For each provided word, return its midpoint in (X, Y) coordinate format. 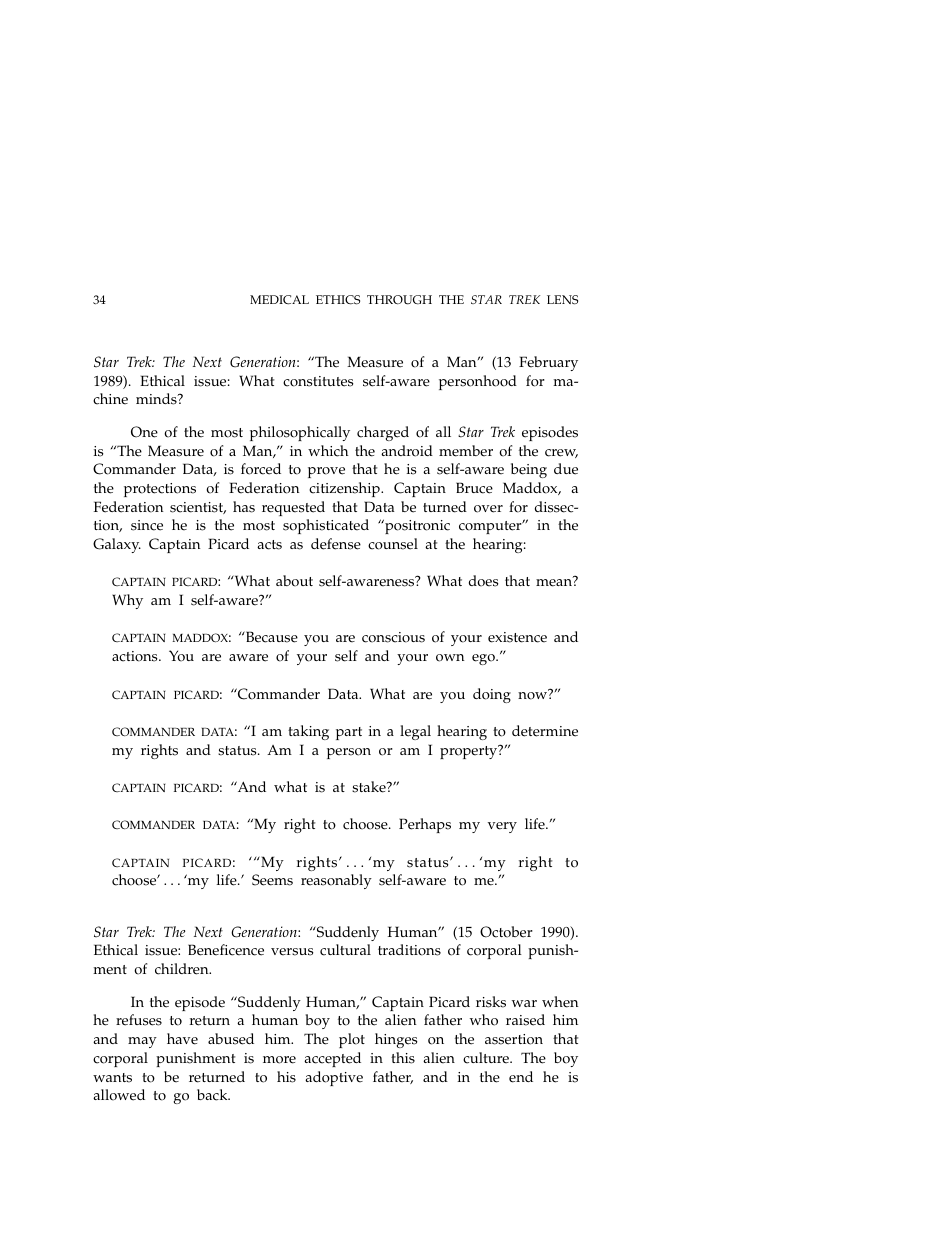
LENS (562, 300)
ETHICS (338, 300)
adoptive (334, 1078)
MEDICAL (279, 300)
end (521, 1077)
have (182, 1039)
